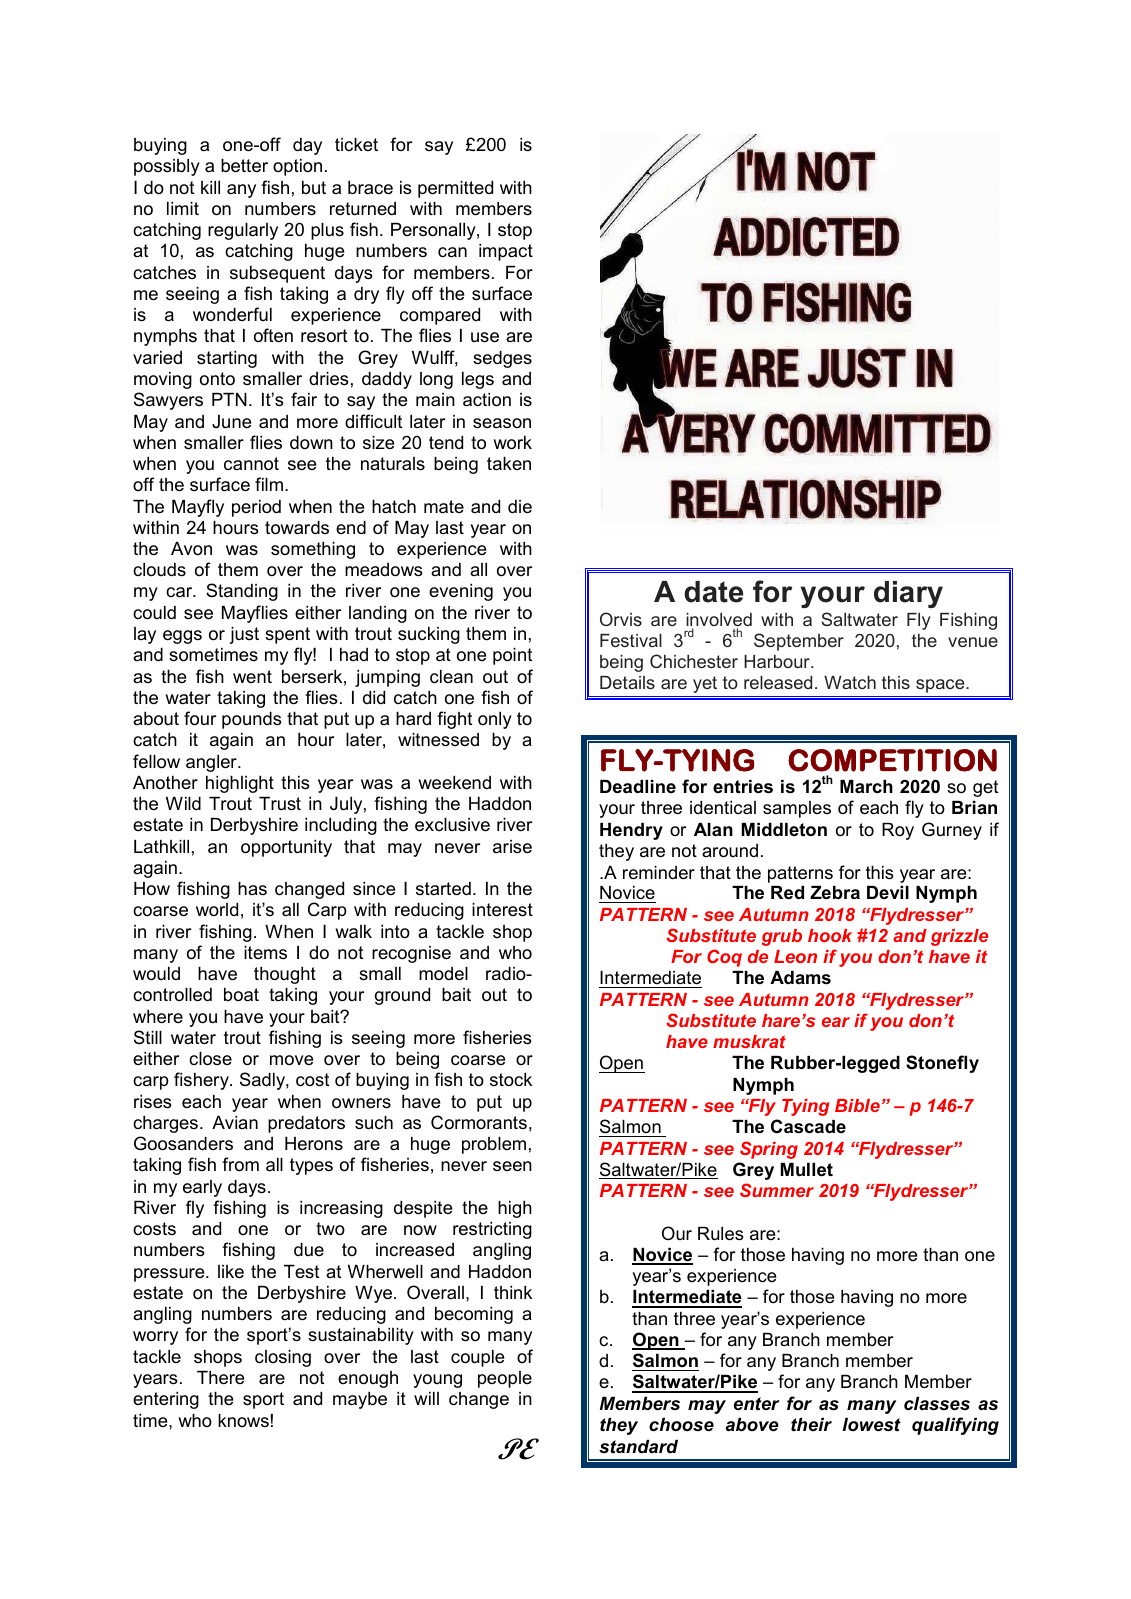 The width and height of the page is (1131, 1599). What do you see at coordinates (908, 594) in the page?
I see `diary` at bounding box center [908, 594].
